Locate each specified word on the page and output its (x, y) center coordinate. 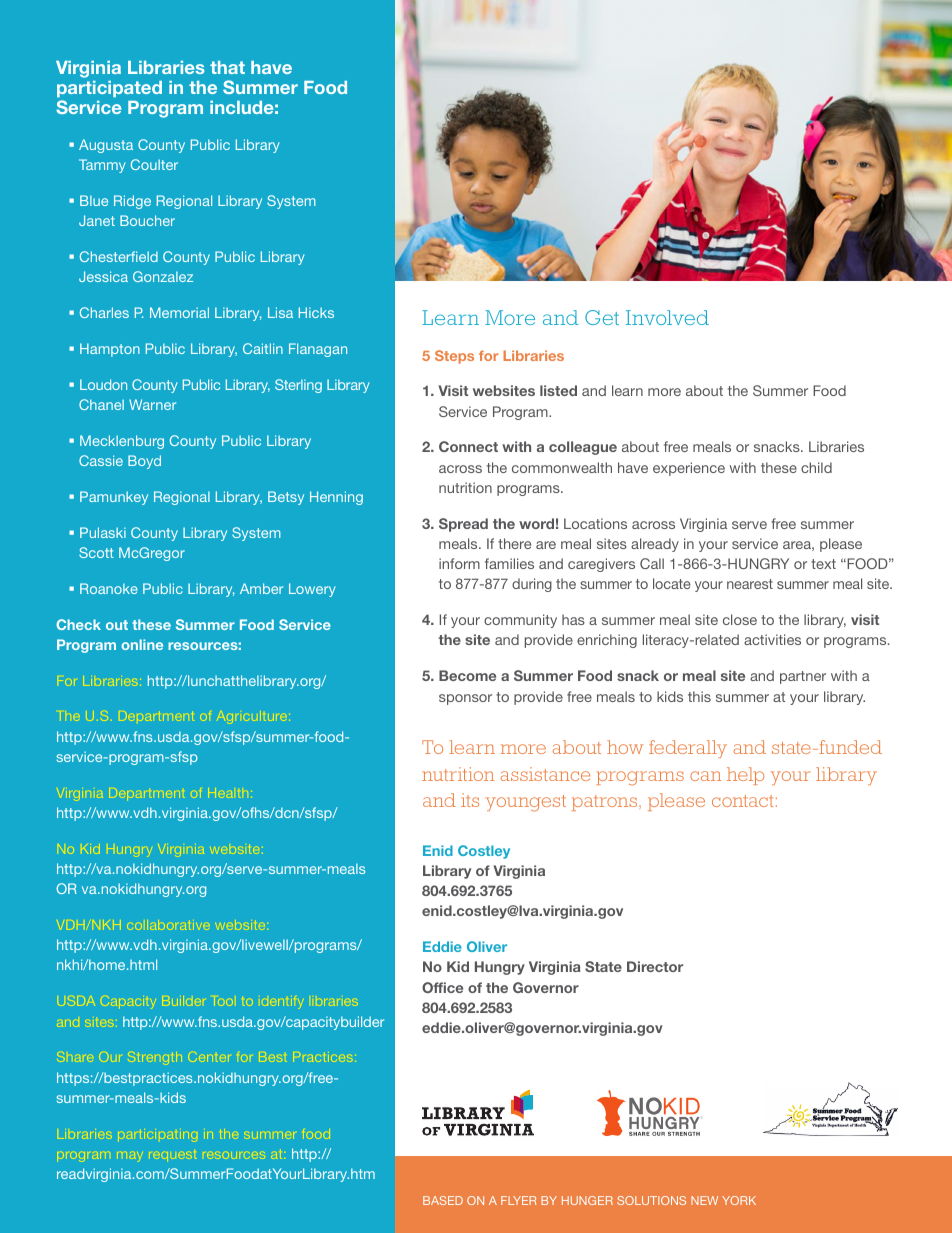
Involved (667, 317)
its (470, 800)
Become (467, 675)
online (142, 644)
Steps (454, 357)
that (227, 67)
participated (109, 89)
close (740, 619)
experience (689, 469)
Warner (152, 404)
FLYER (518, 1200)
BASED (443, 1200)
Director (655, 966)
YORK (739, 1200)
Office (442, 987)
